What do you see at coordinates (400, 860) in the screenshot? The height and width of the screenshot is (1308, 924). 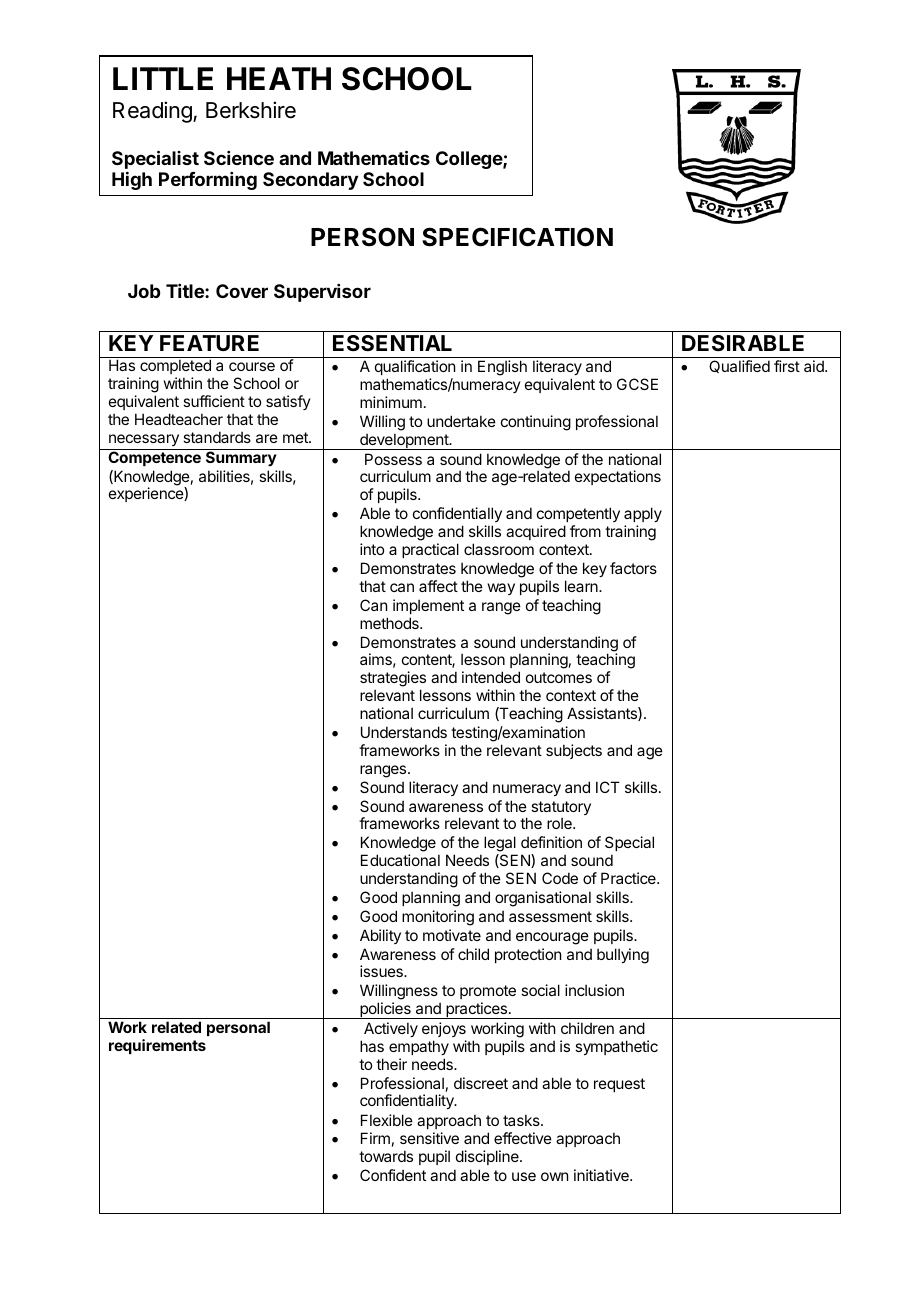 I see `Educational` at bounding box center [400, 860].
